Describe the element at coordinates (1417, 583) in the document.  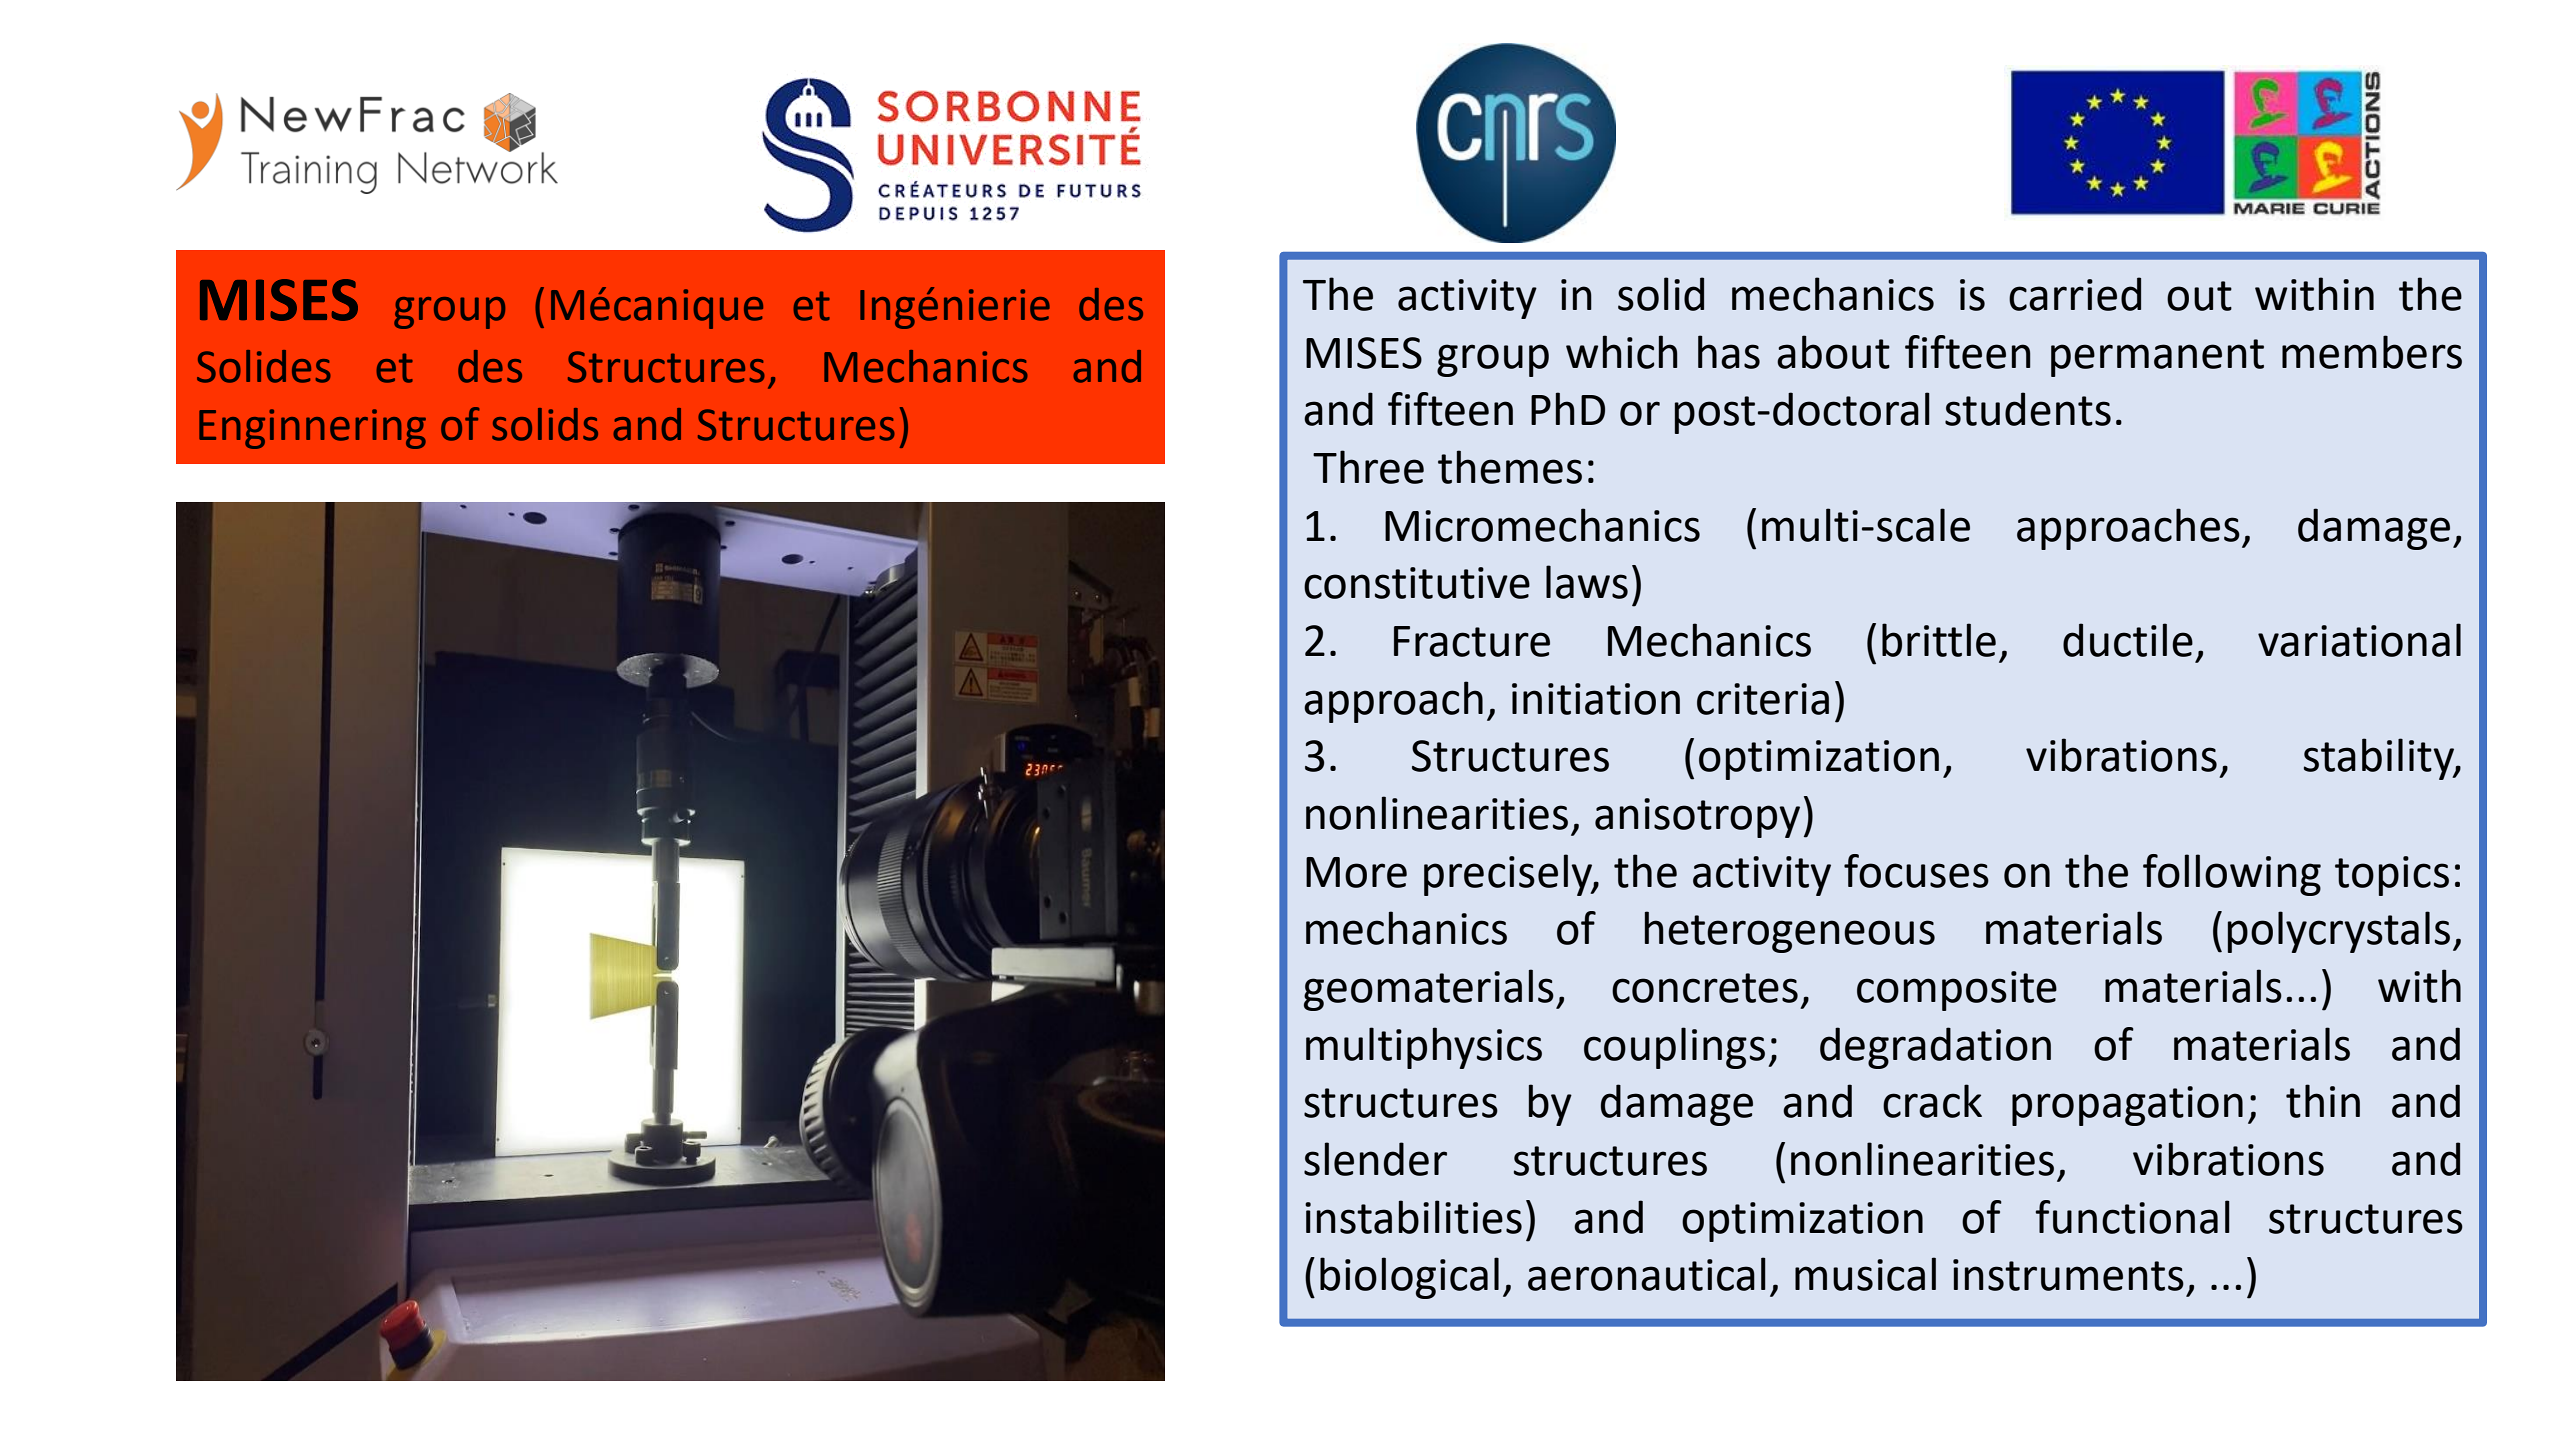
I see `constitutive` at that location.
